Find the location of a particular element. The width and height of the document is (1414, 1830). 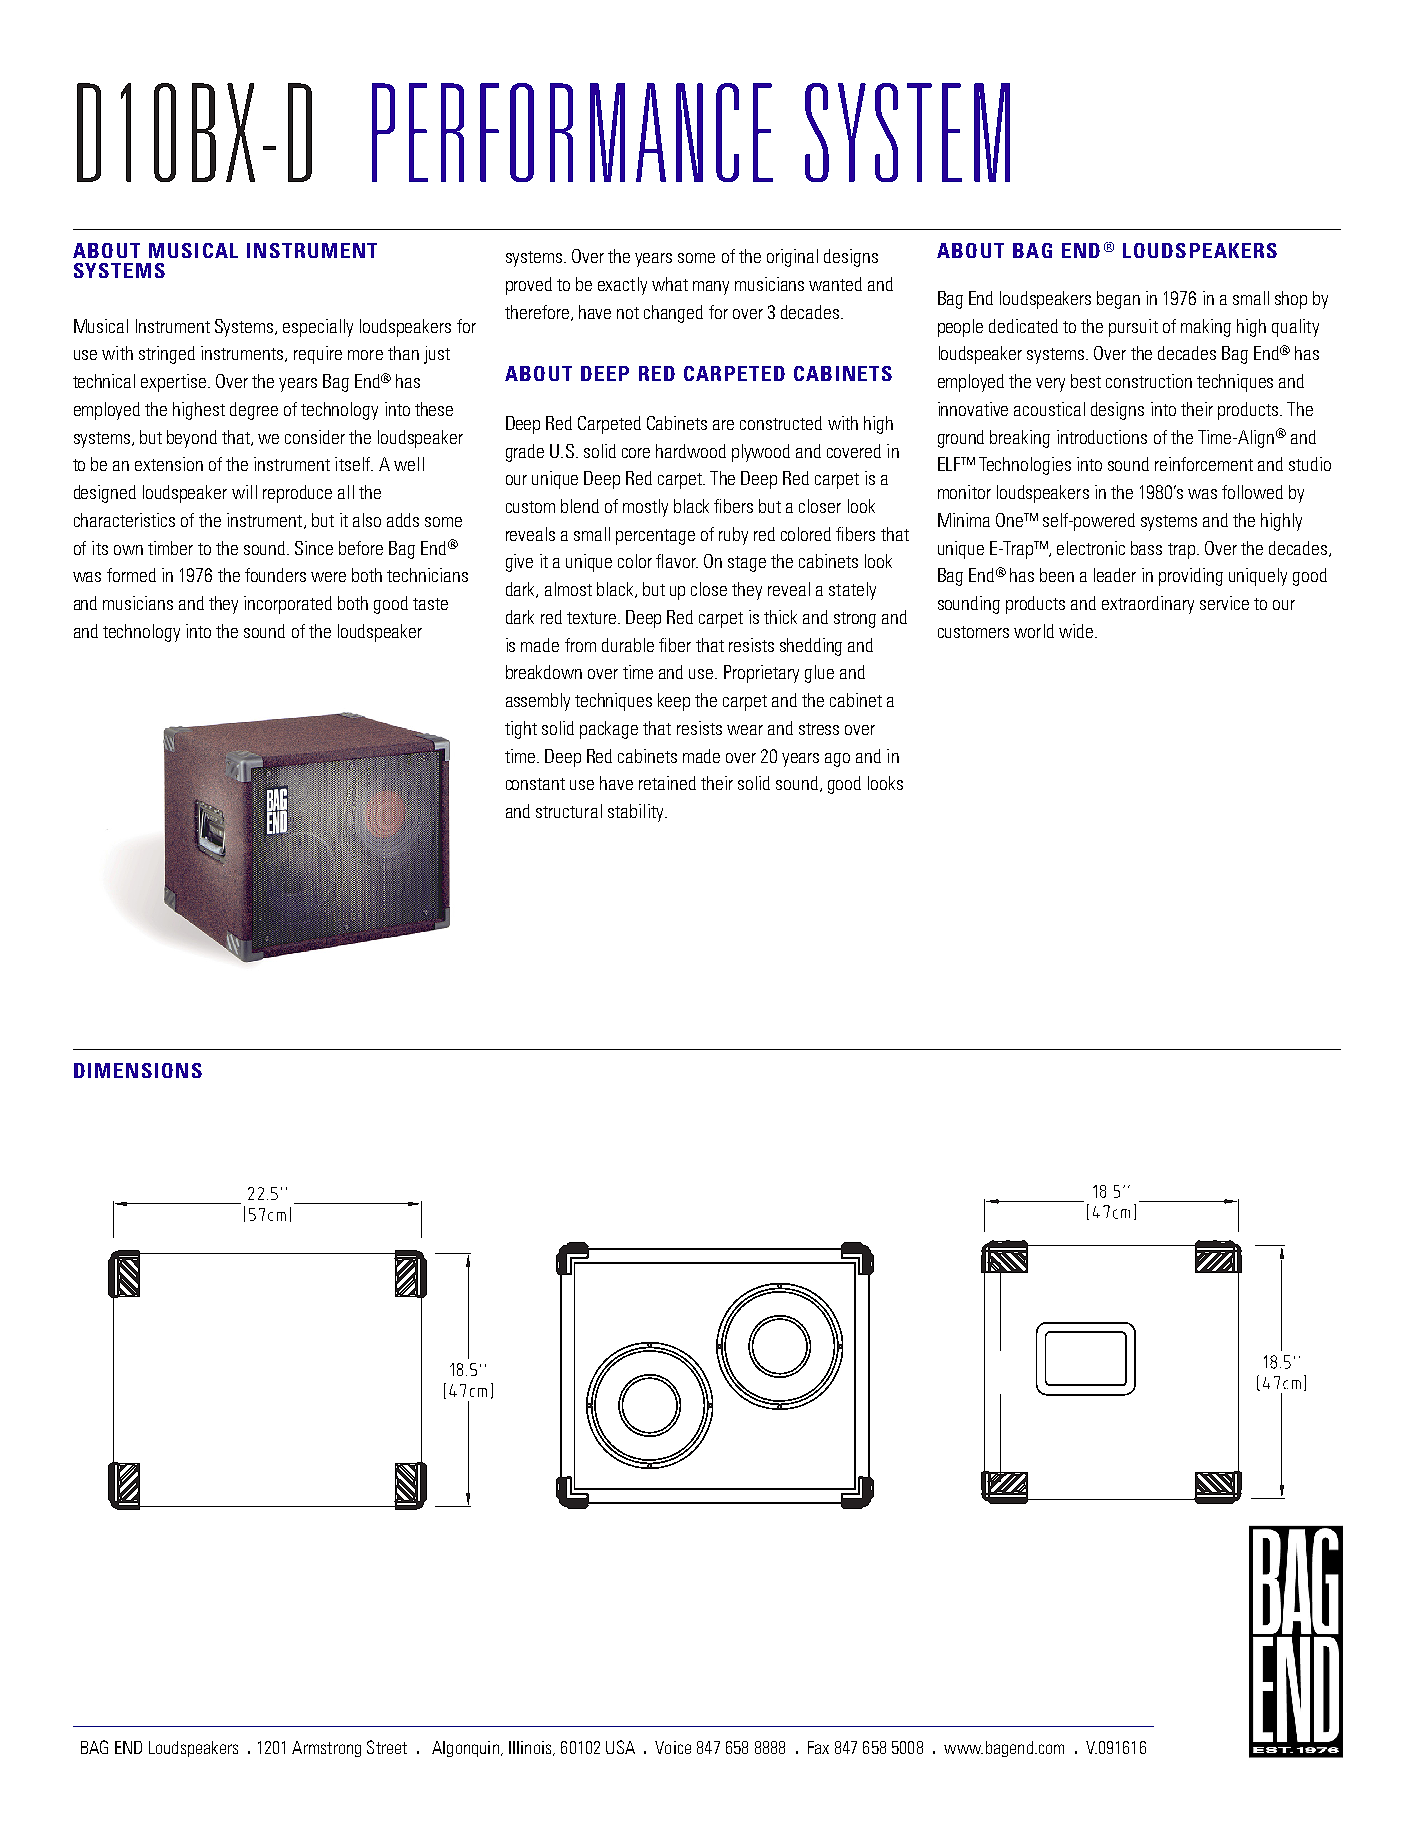

especially is located at coordinates (318, 328).
